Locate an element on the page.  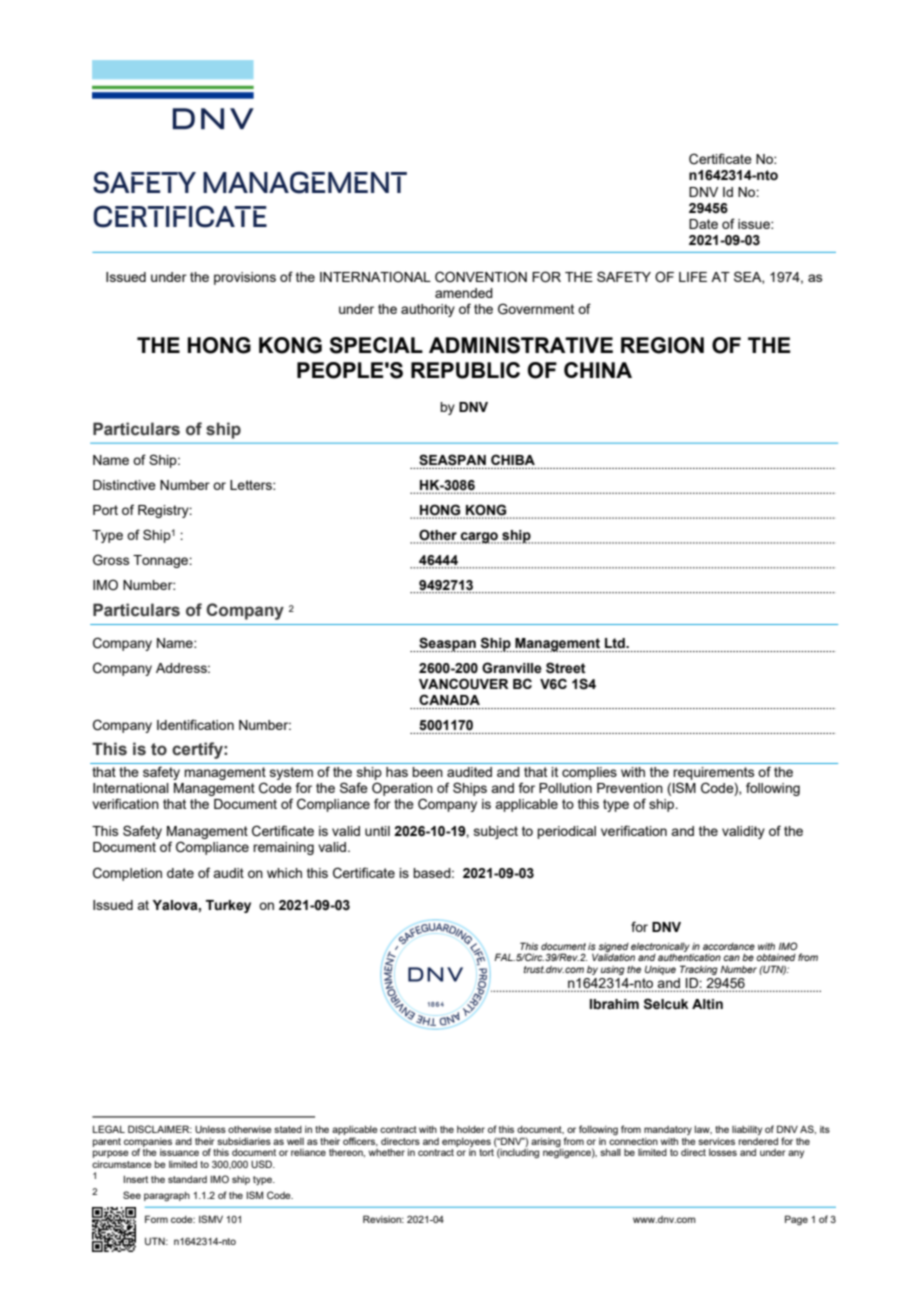
tort is located at coordinates (486, 1152).
